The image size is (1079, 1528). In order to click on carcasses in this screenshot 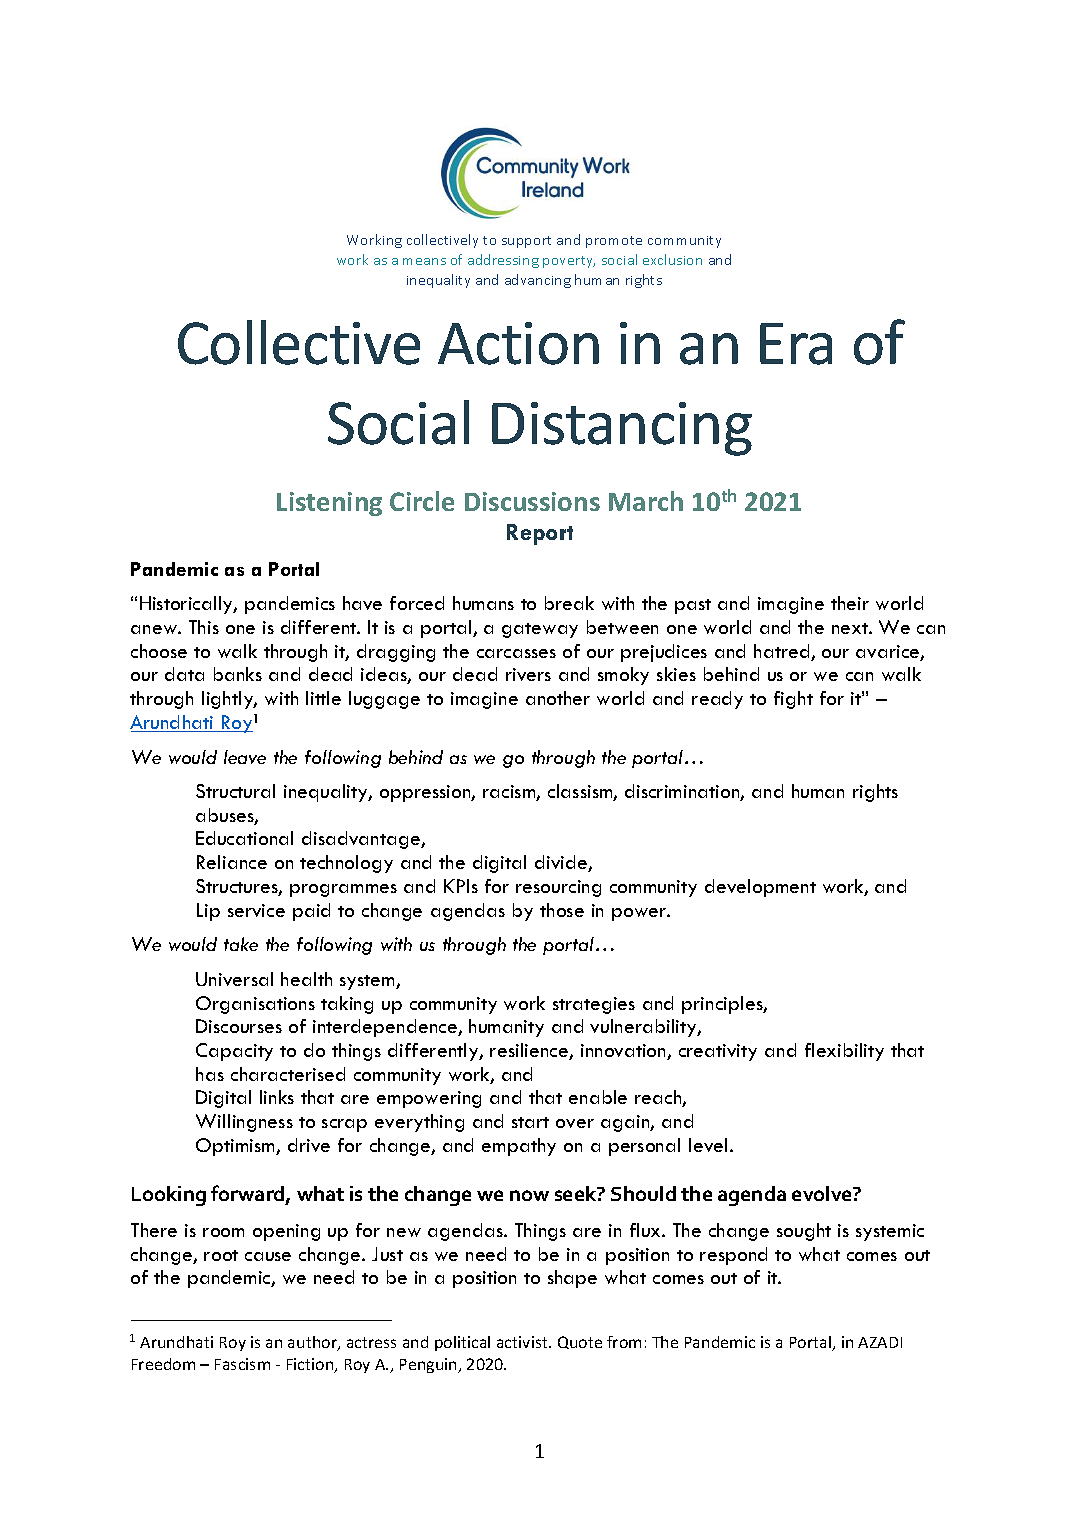, I will do `click(516, 653)`.
